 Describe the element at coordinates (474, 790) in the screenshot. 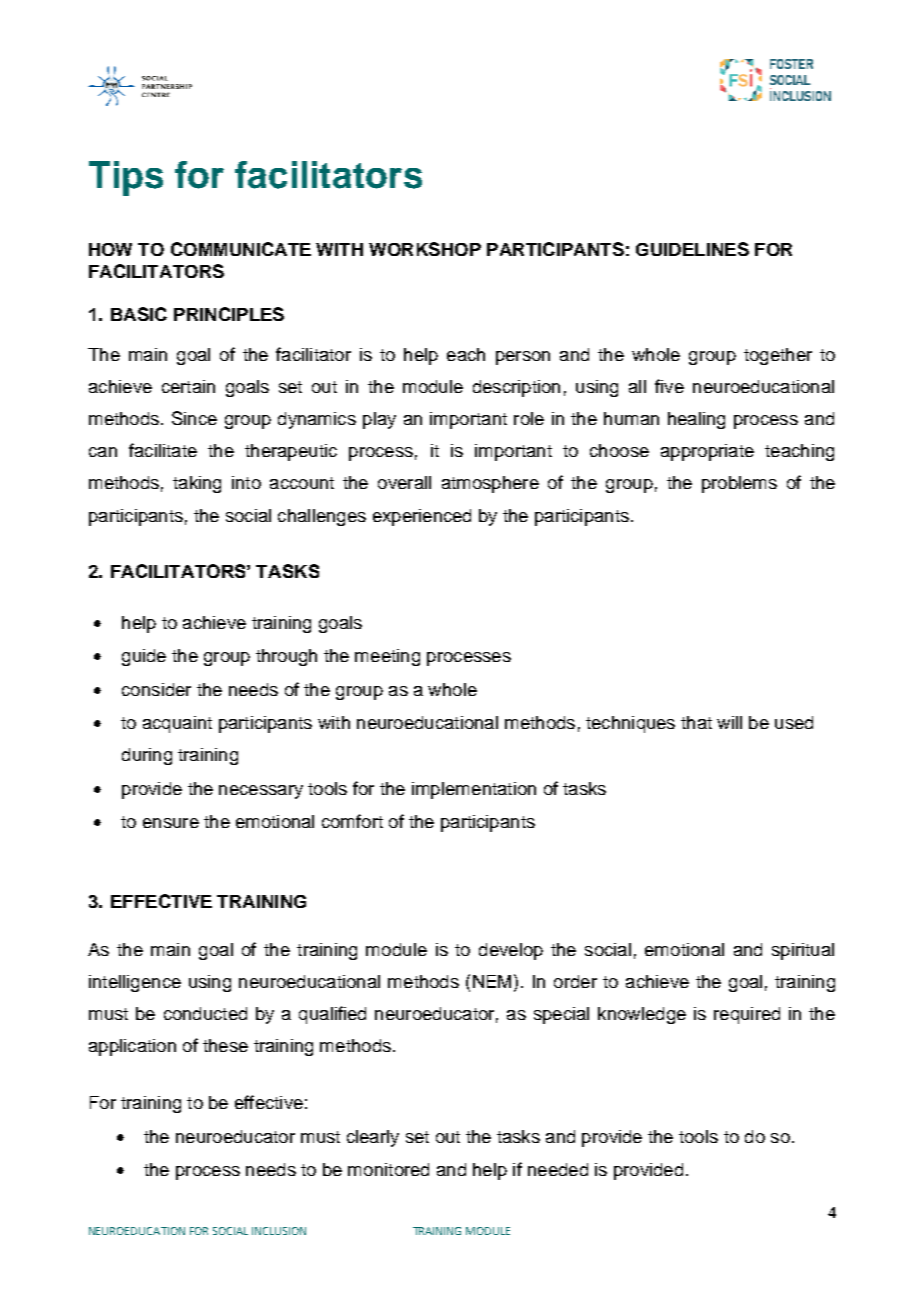

I see `implementation` at that location.
